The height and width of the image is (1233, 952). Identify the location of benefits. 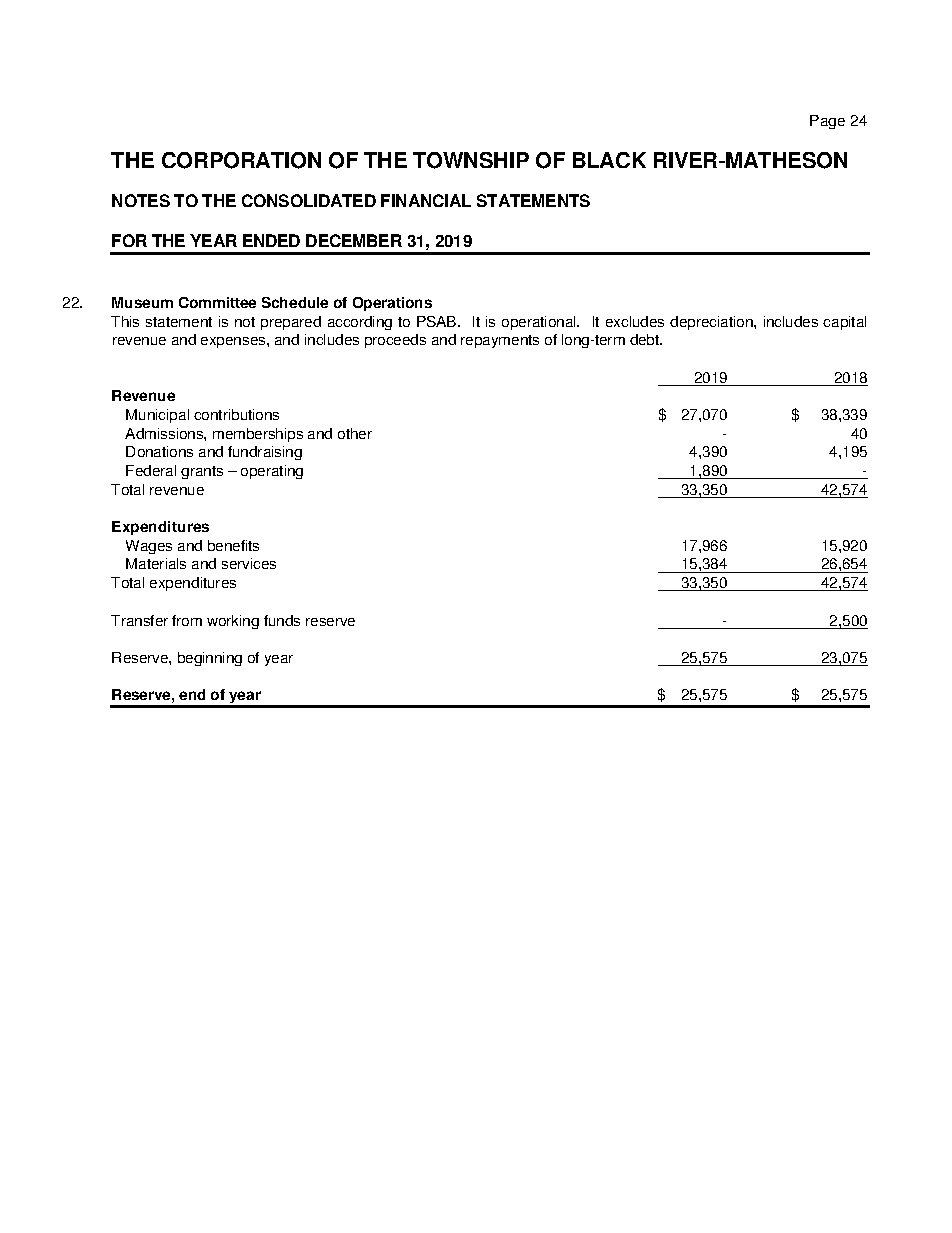
(233, 545).
